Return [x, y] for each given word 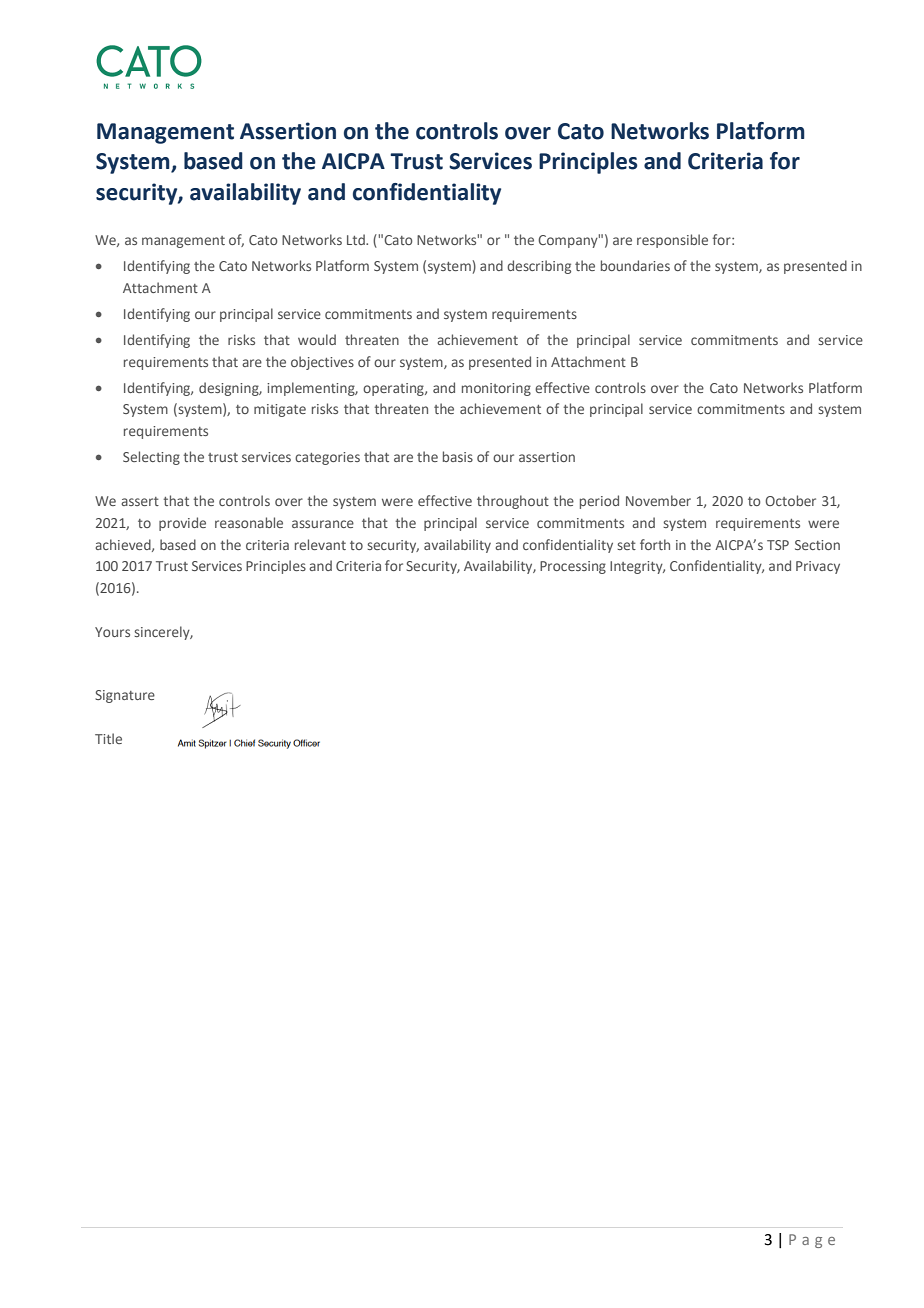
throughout [513, 502]
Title [108, 738]
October [790, 500]
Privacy [818, 567]
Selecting [151, 458]
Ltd [357, 239]
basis [458, 456]
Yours [112, 632]
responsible [672, 241]
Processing [573, 567]
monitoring [496, 389]
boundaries [635, 265]
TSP [778, 545]
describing [539, 267]
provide [182, 524]
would [317, 339]
